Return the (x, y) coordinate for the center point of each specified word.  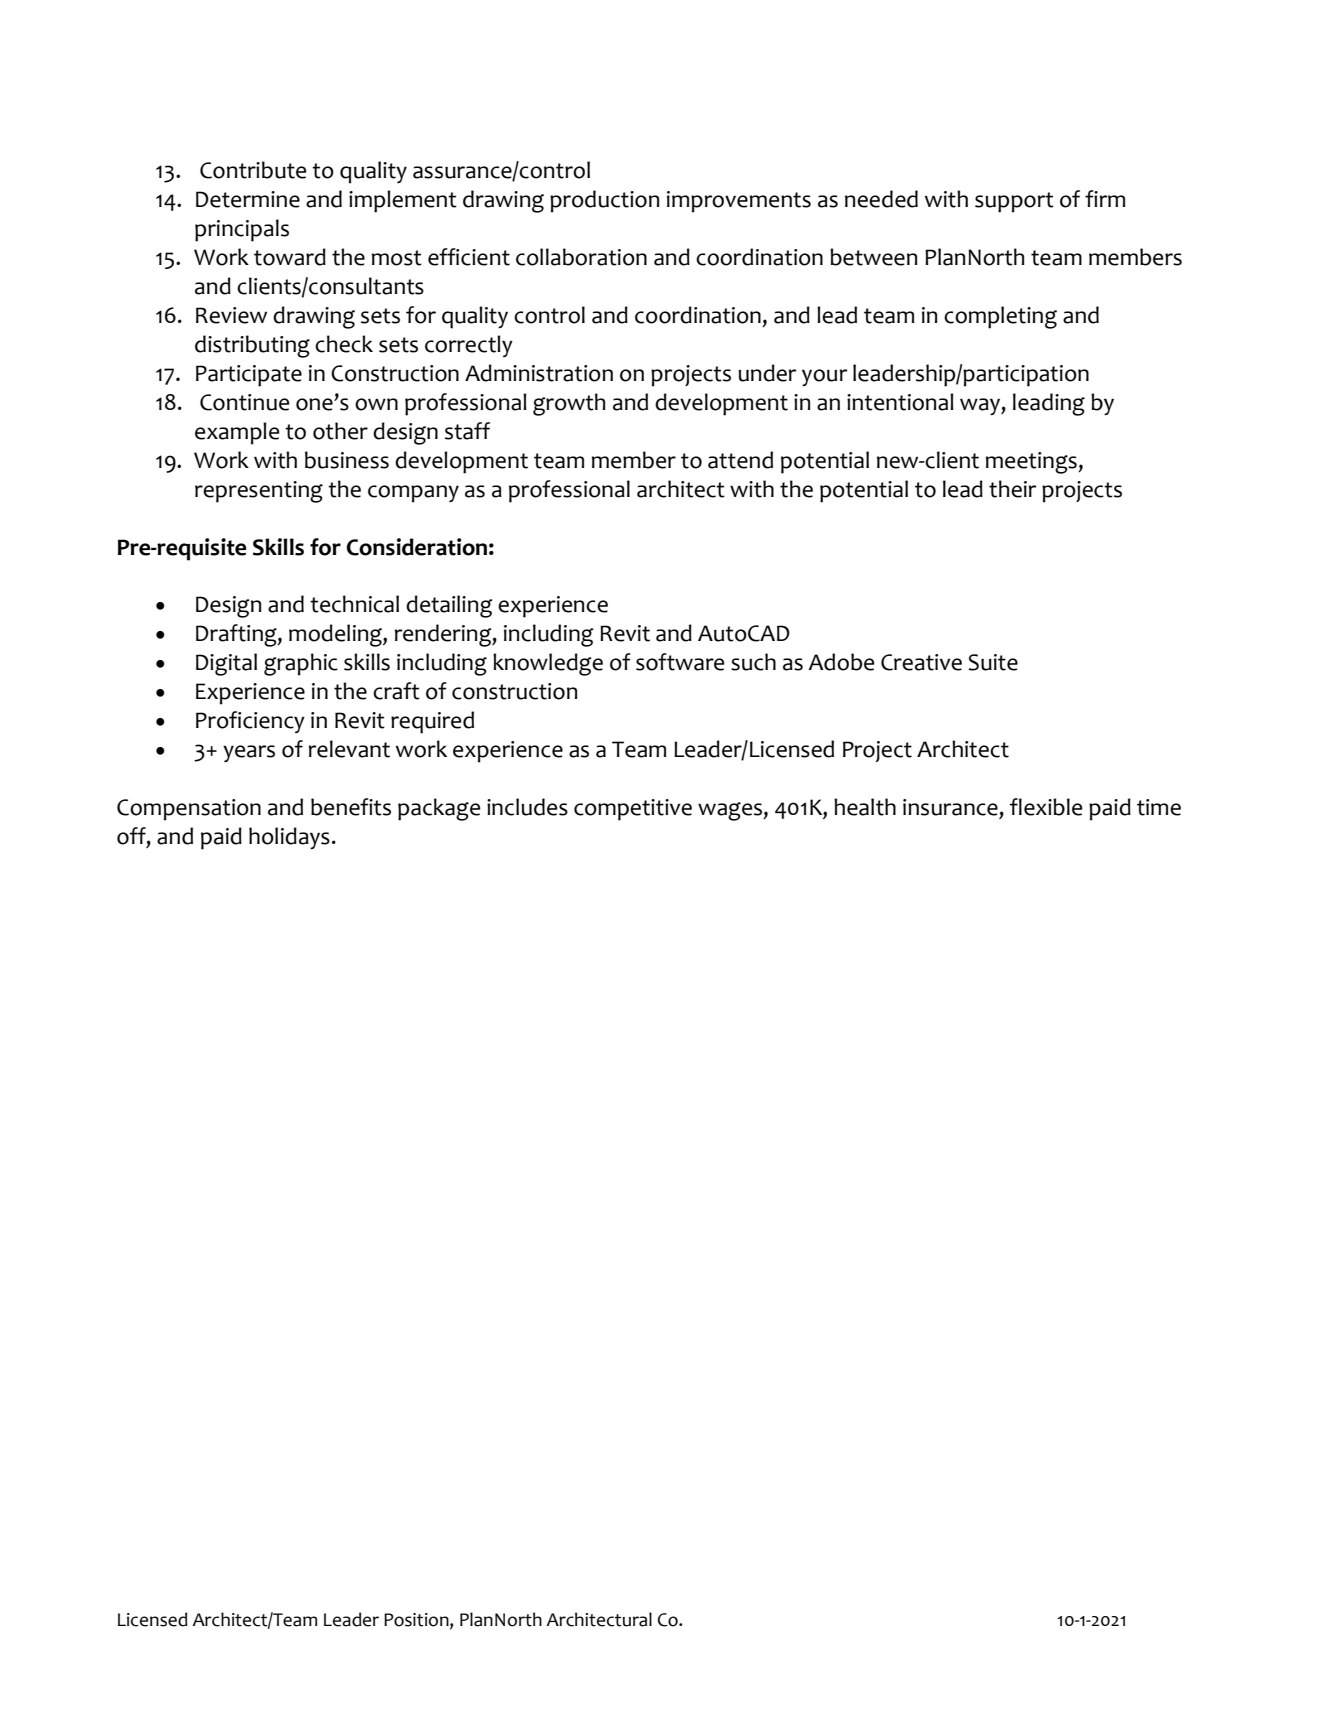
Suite (993, 662)
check (344, 344)
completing (1000, 317)
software (680, 662)
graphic (301, 664)
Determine (248, 199)
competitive (633, 810)
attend (740, 460)
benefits (351, 807)
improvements (739, 202)
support (1014, 202)
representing (259, 492)
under (767, 373)
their (1012, 489)
